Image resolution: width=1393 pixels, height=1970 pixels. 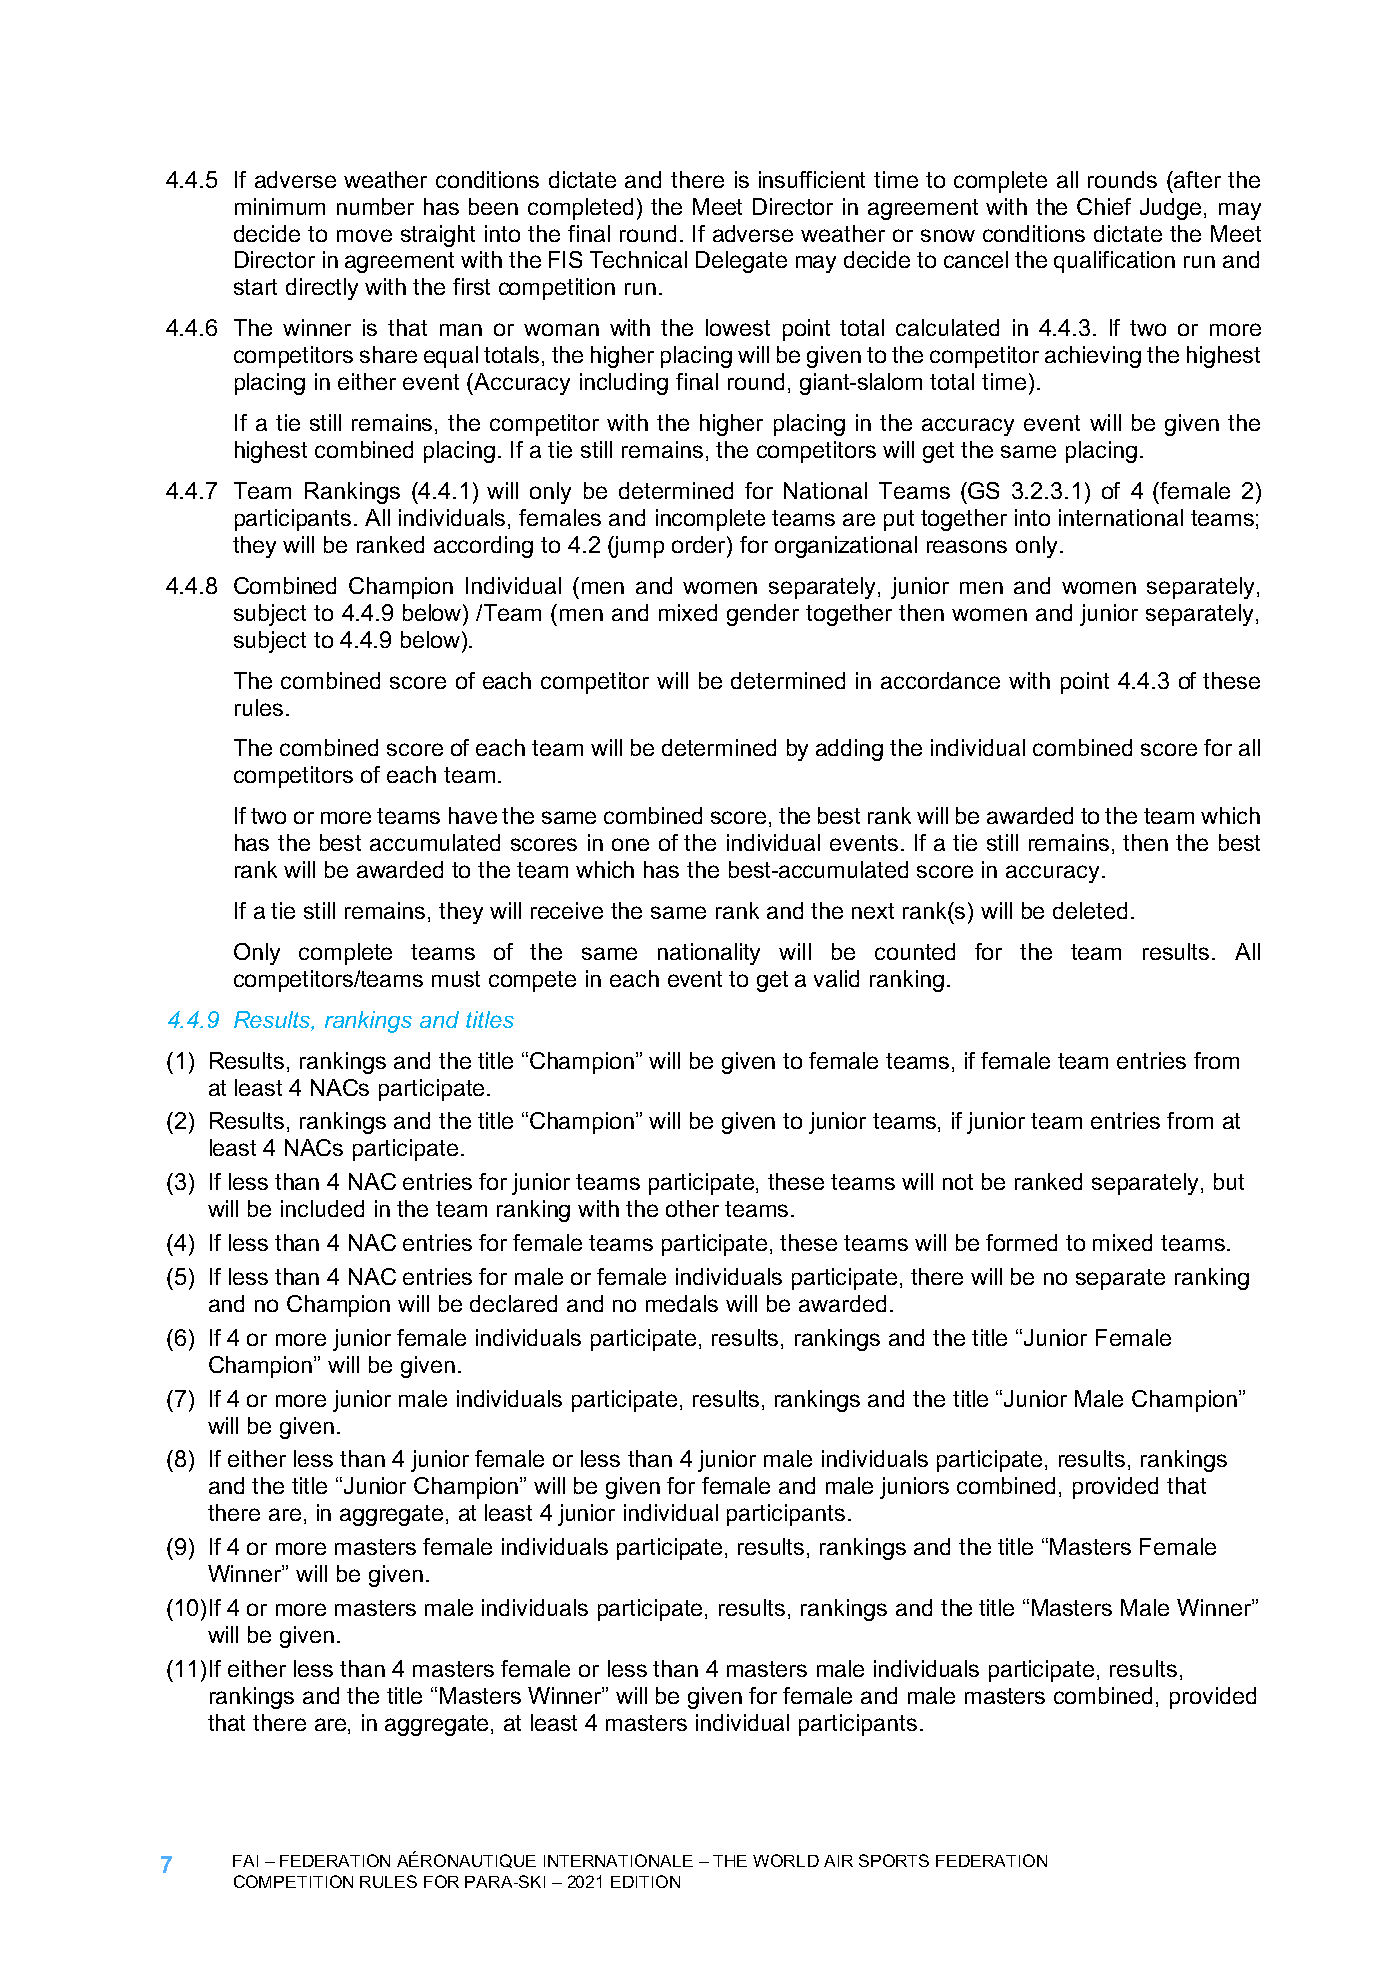 What do you see at coordinates (1021, 1242) in the image?
I see `formed` at bounding box center [1021, 1242].
